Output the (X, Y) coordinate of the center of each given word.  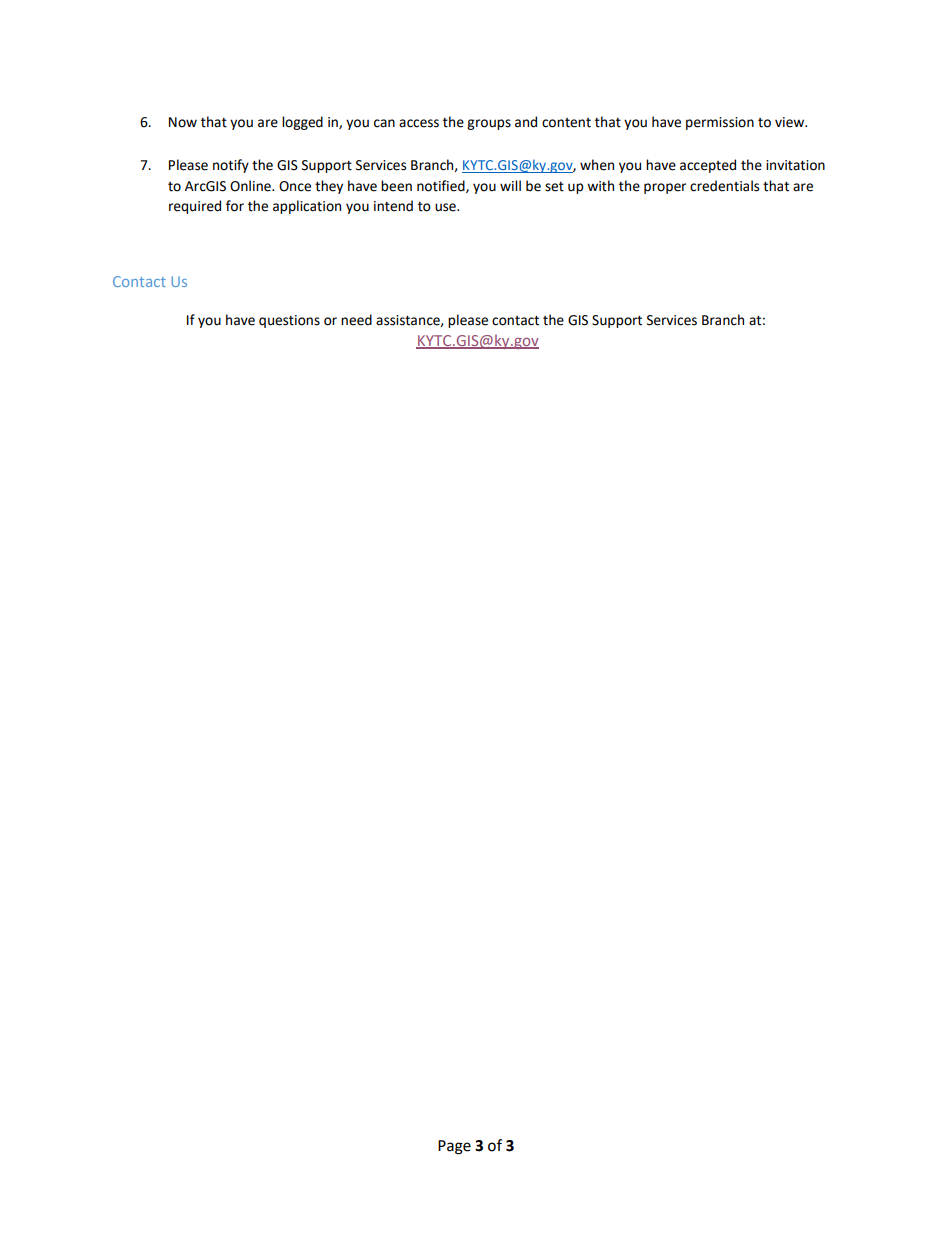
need (356, 320)
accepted (708, 166)
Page (454, 1147)
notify (231, 166)
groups (489, 124)
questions (289, 321)
